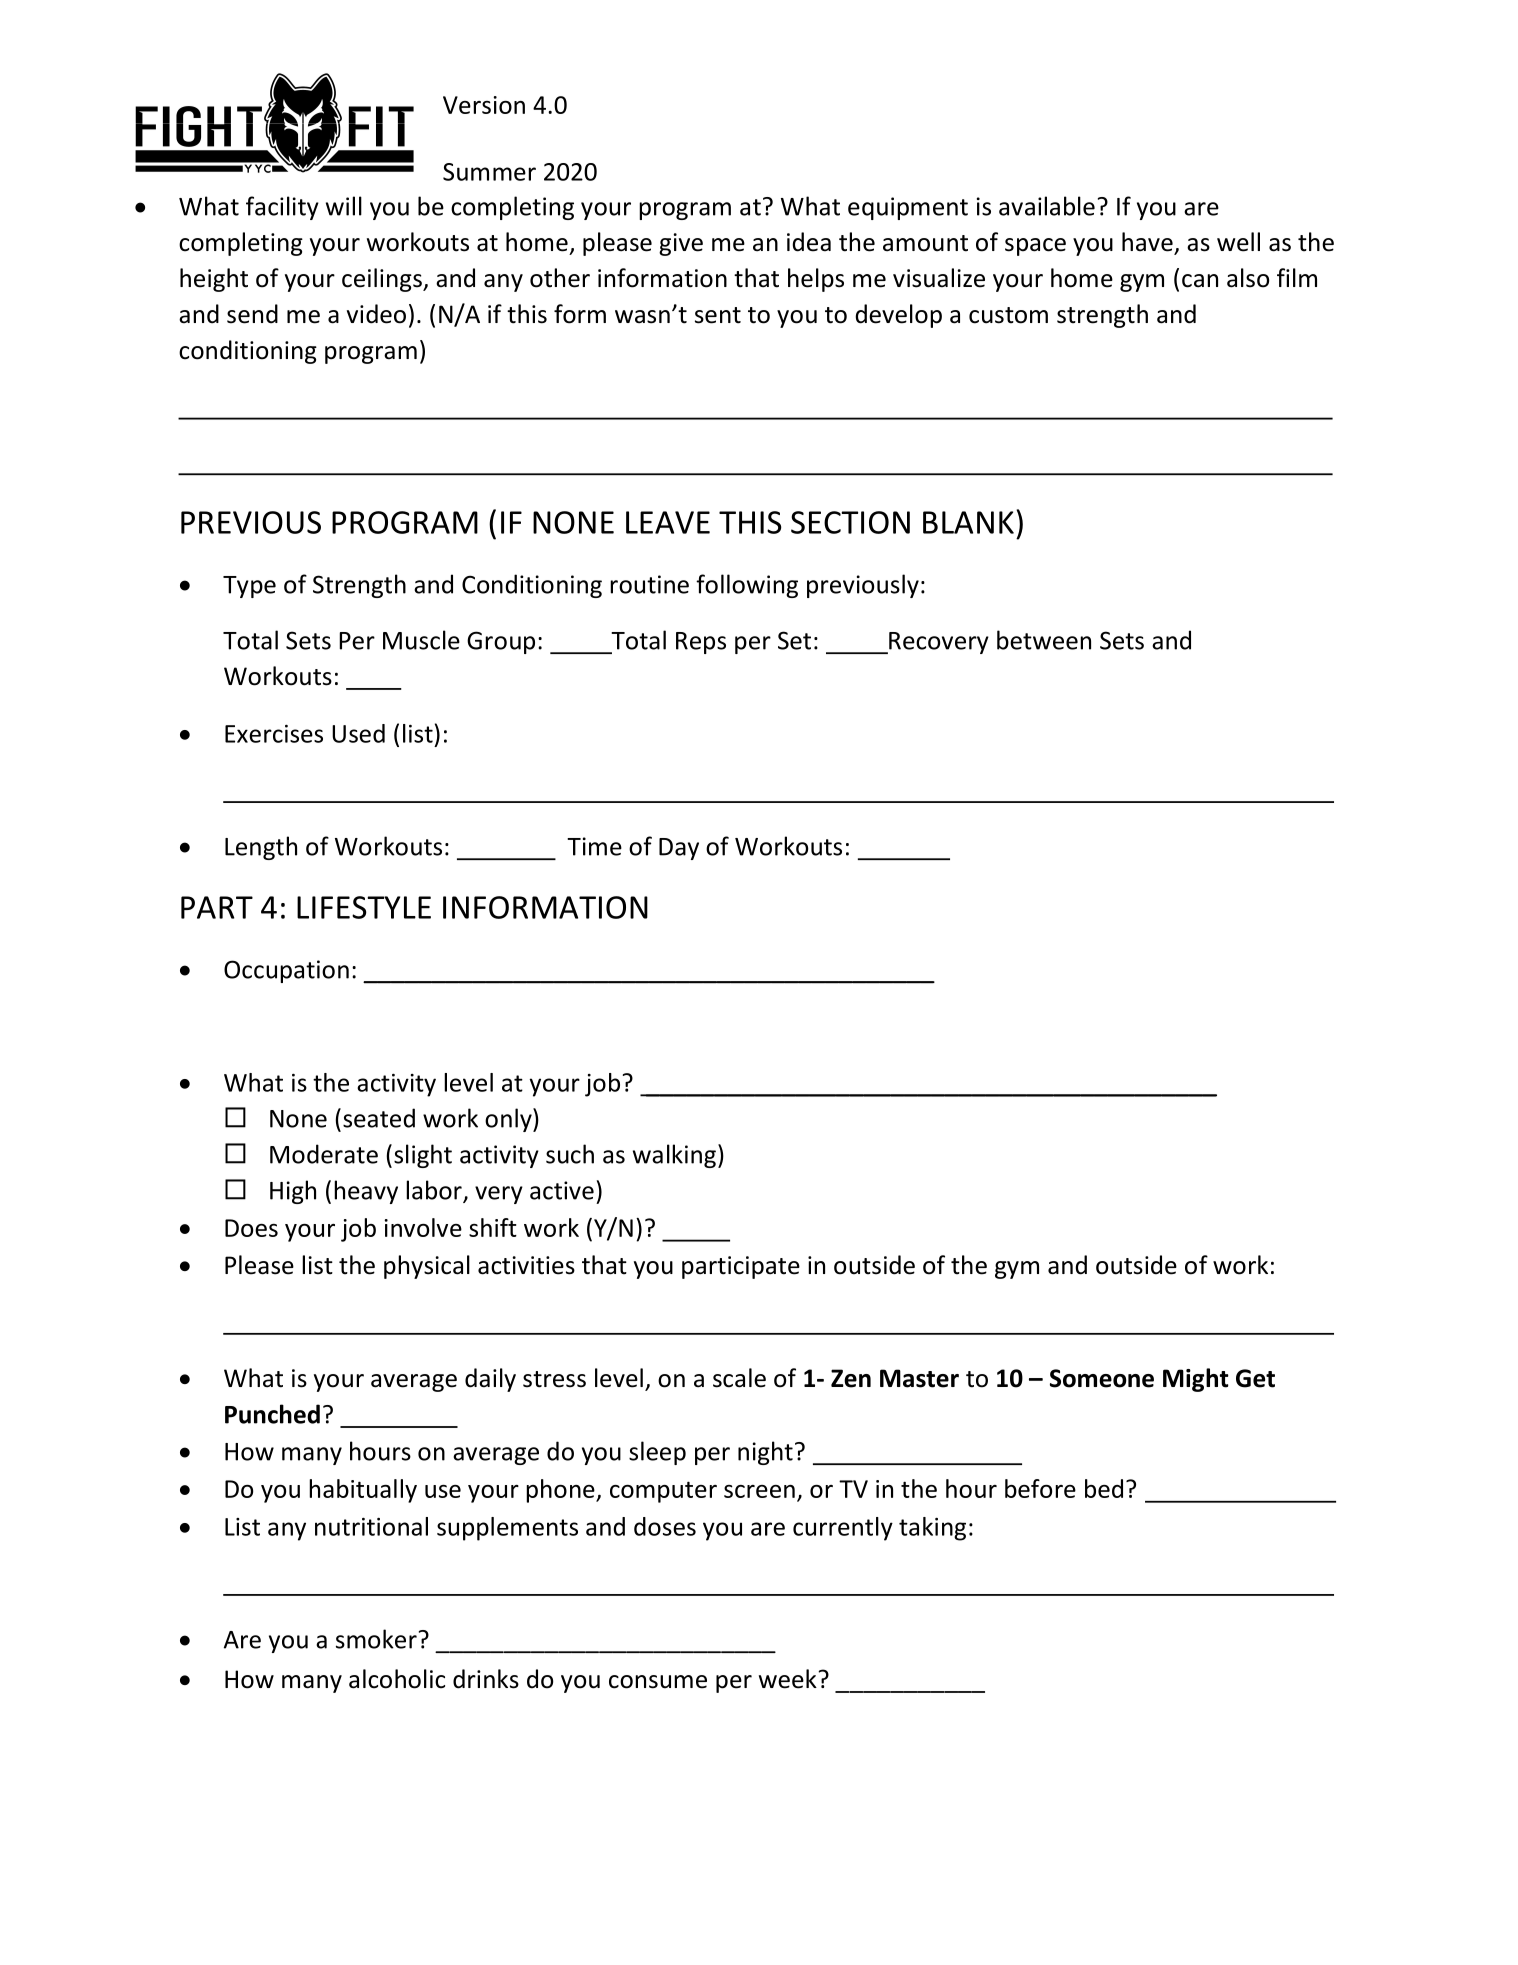 Image resolution: width=1518 pixels, height=1965 pixels. What do you see at coordinates (1104, 1488) in the image?
I see `bed` at bounding box center [1104, 1488].
